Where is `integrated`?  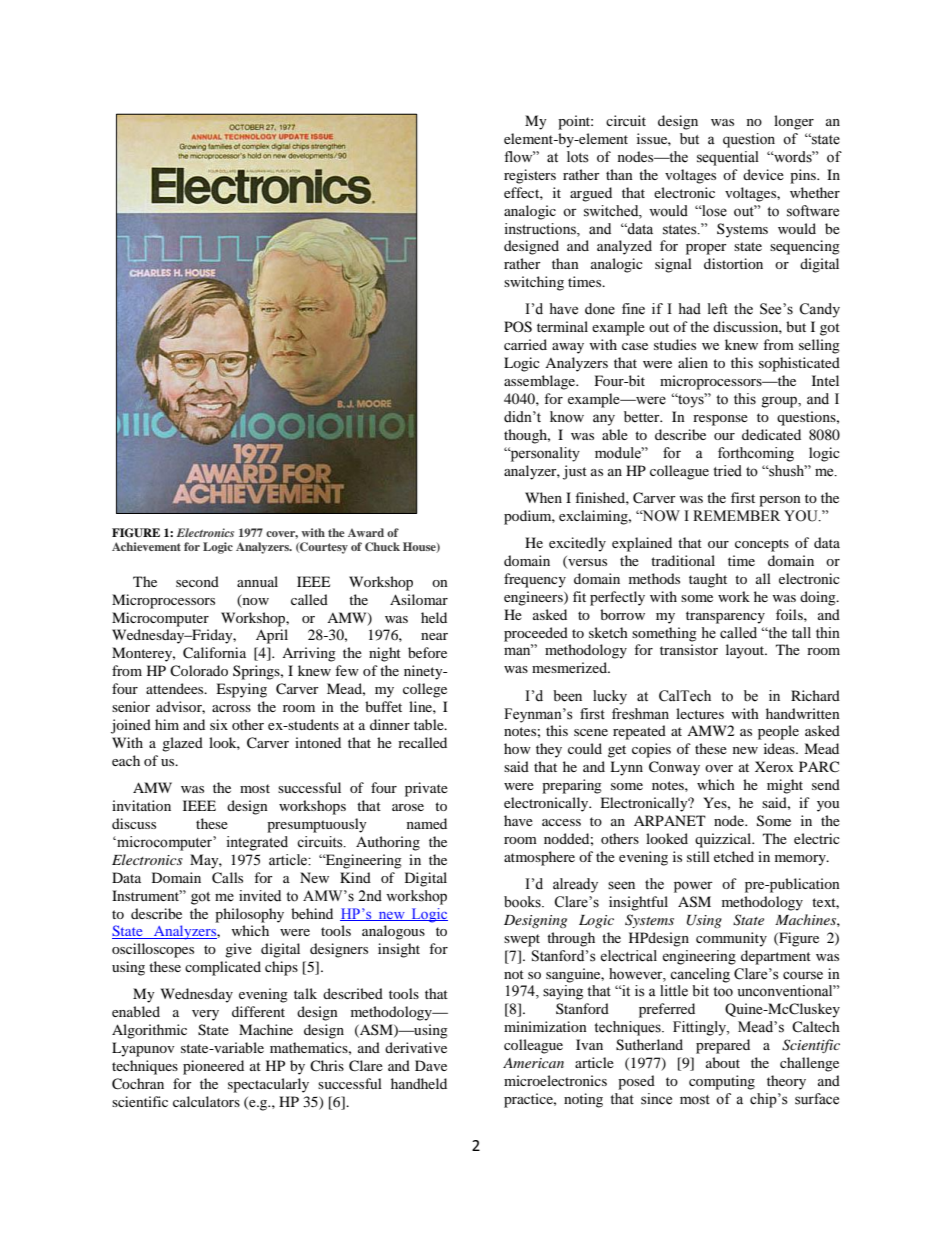
integrated is located at coordinates (257, 843).
